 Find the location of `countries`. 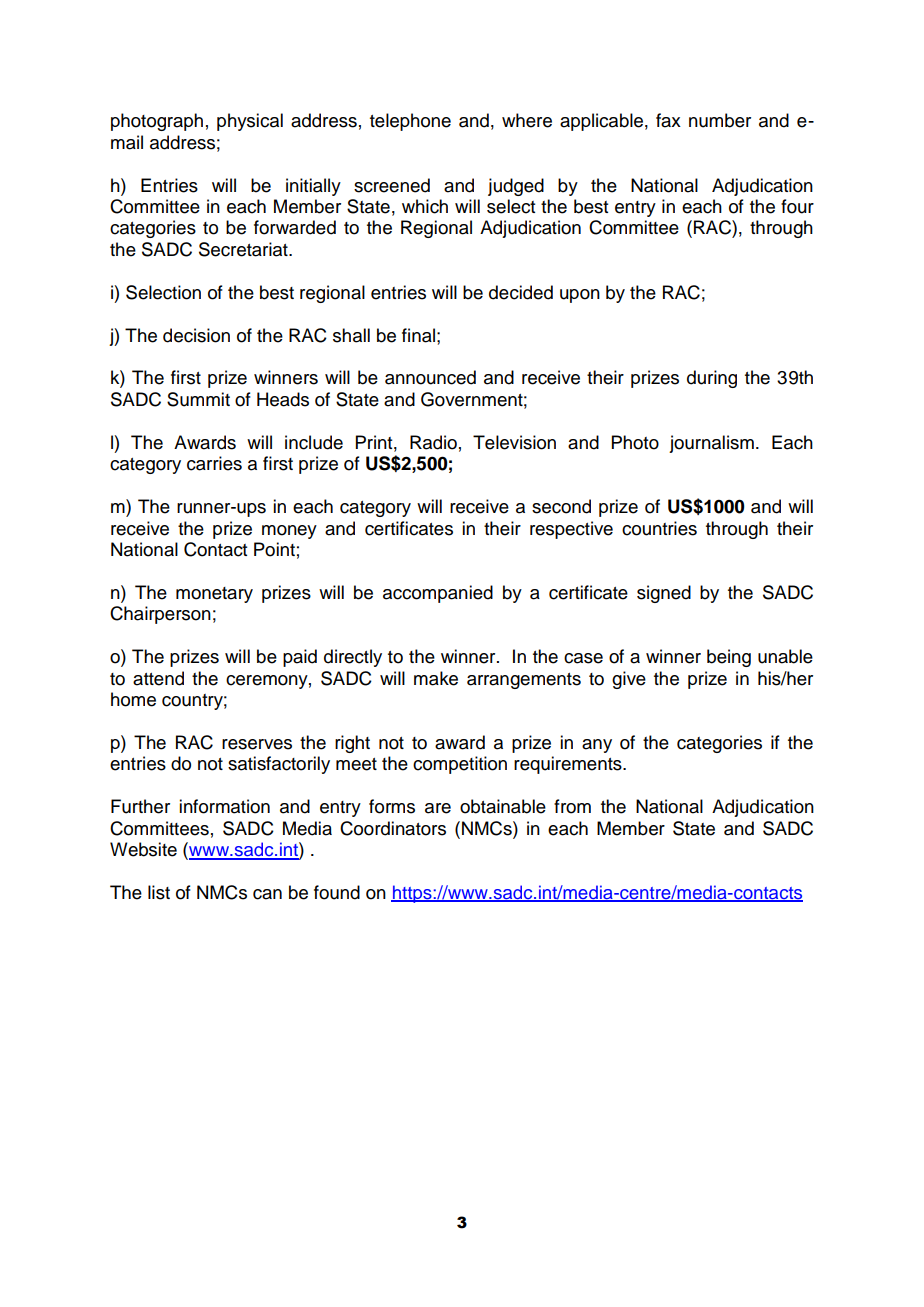

countries is located at coordinates (659, 528).
